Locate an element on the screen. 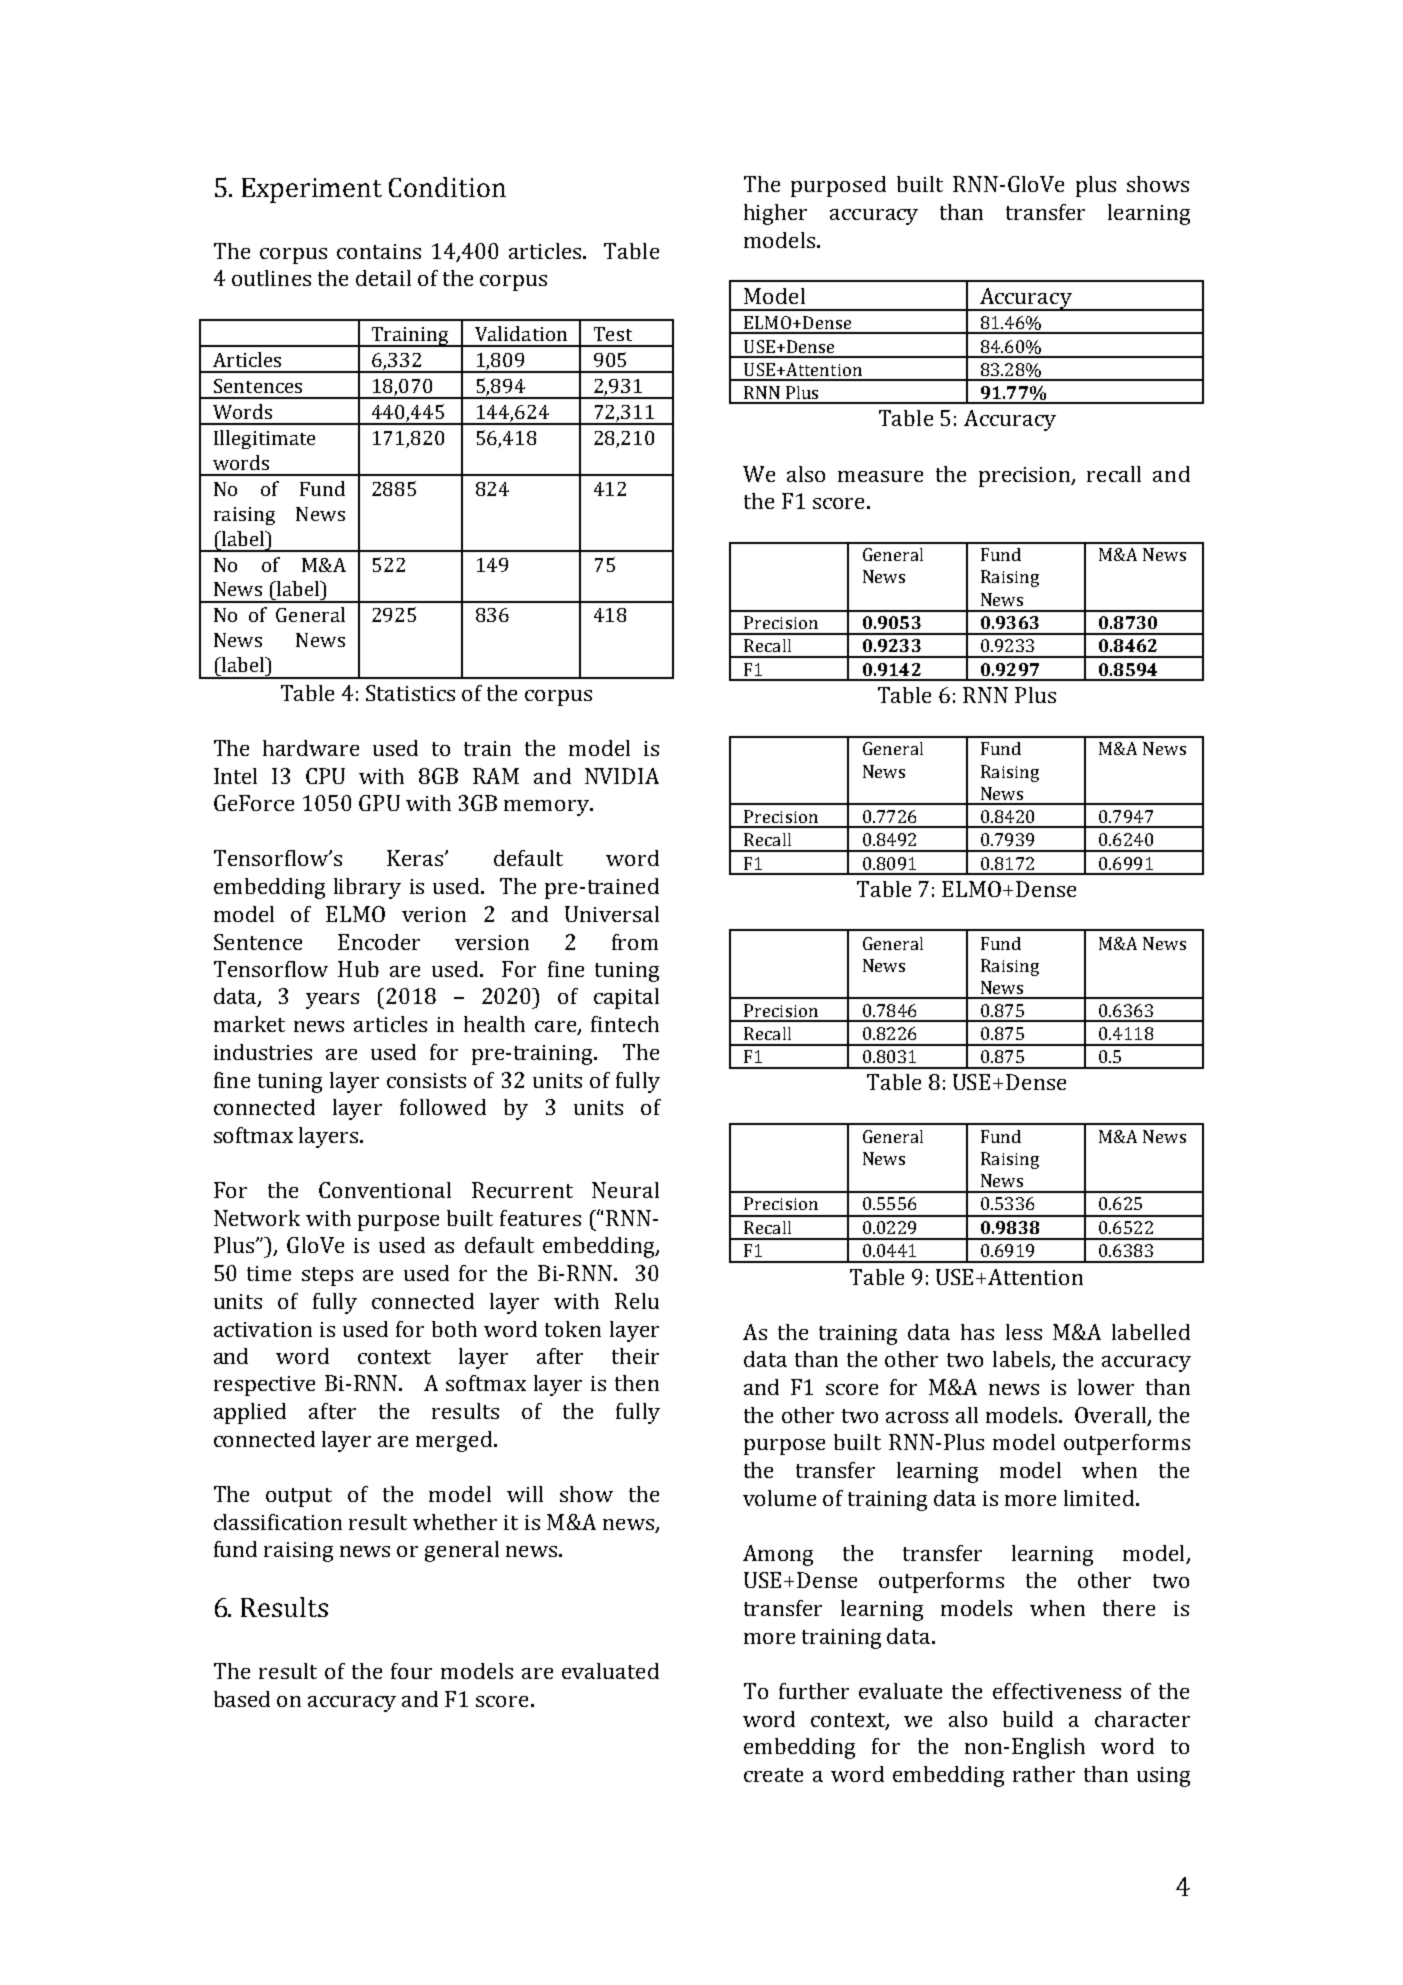  contains is located at coordinates (379, 251).
